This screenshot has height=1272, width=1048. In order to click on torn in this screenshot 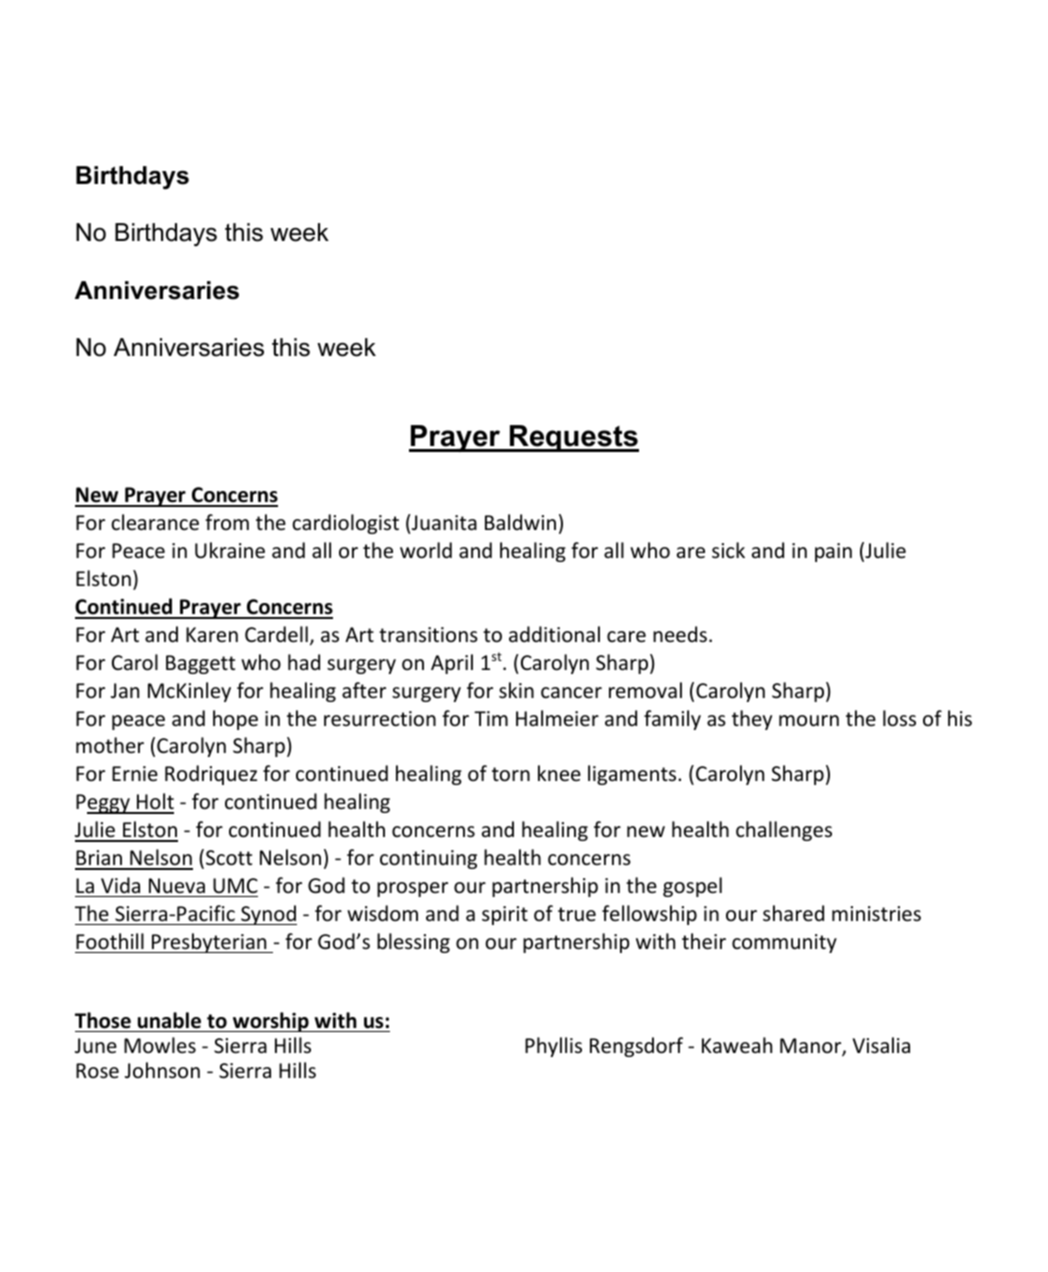, I will do `click(511, 774)`.
